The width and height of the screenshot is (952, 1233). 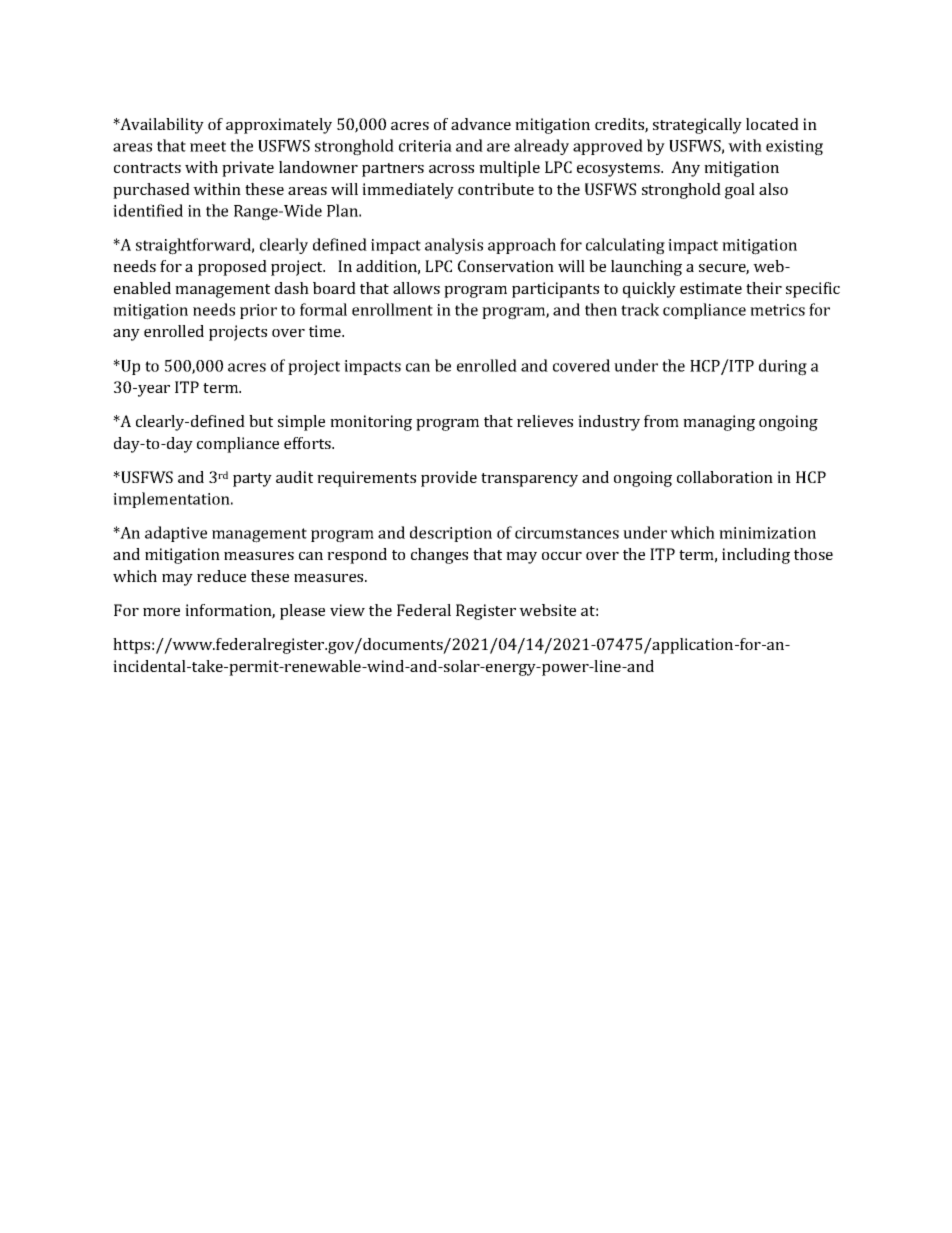 I want to click on advance, so click(x=481, y=124).
